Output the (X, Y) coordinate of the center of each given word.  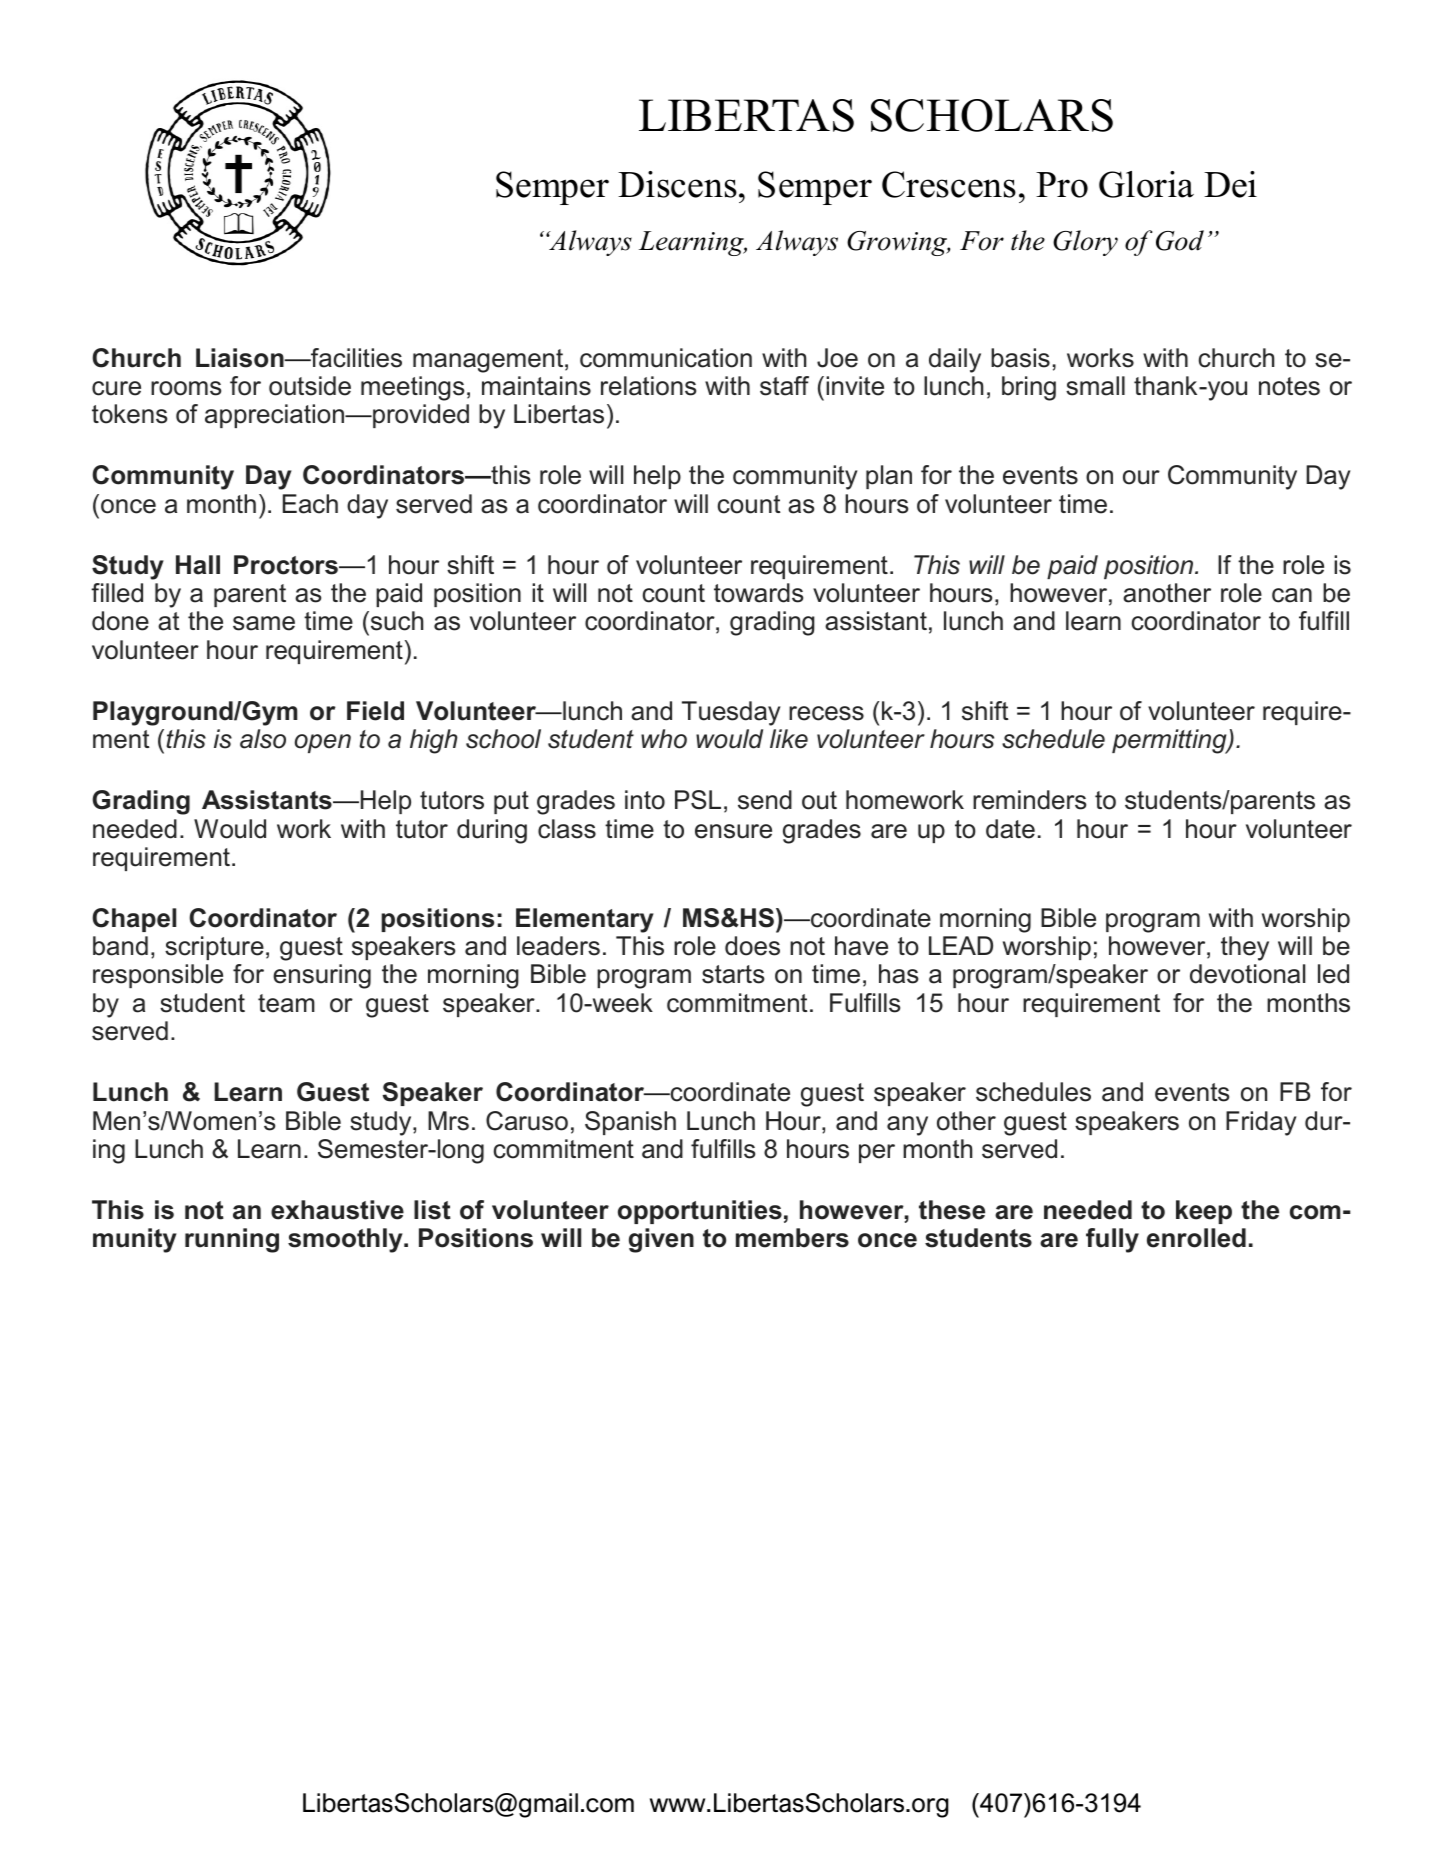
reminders (1029, 800)
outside (310, 386)
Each (310, 504)
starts (733, 974)
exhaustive (337, 1210)
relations (648, 386)
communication (666, 358)
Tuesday (731, 713)
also (263, 739)
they (1245, 948)
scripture (214, 948)
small (1095, 386)
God (1180, 240)
